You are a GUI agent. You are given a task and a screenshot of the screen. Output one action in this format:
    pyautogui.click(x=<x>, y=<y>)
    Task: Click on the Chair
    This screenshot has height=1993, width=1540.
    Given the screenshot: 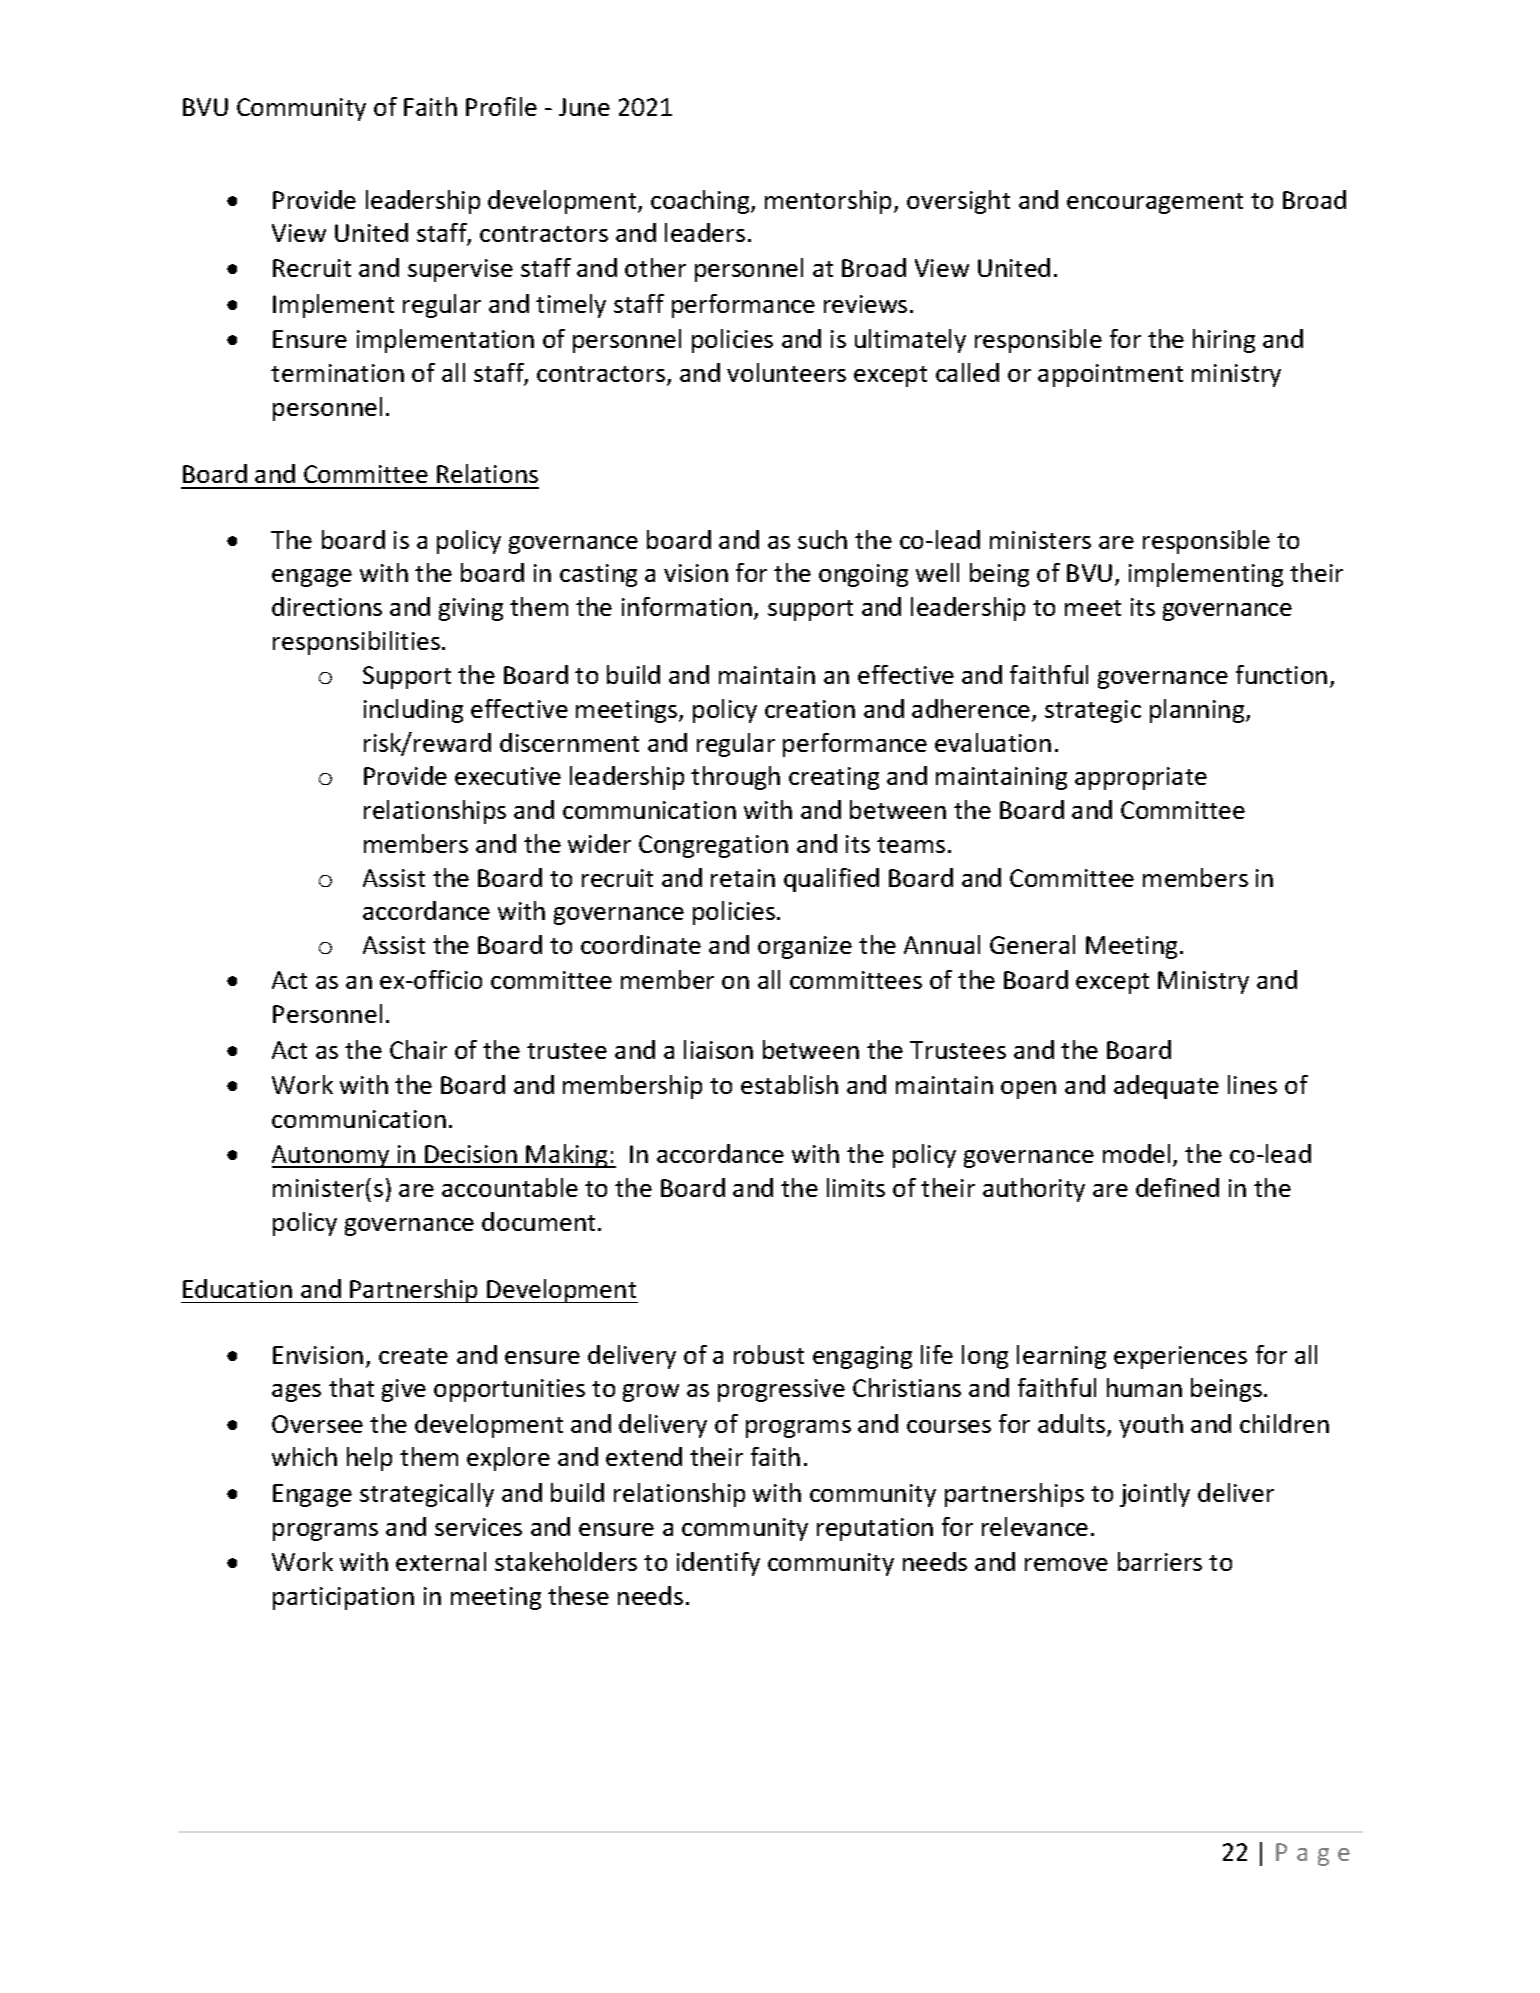 What is the action you would take?
    pyautogui.click(x=418, y=1049)
